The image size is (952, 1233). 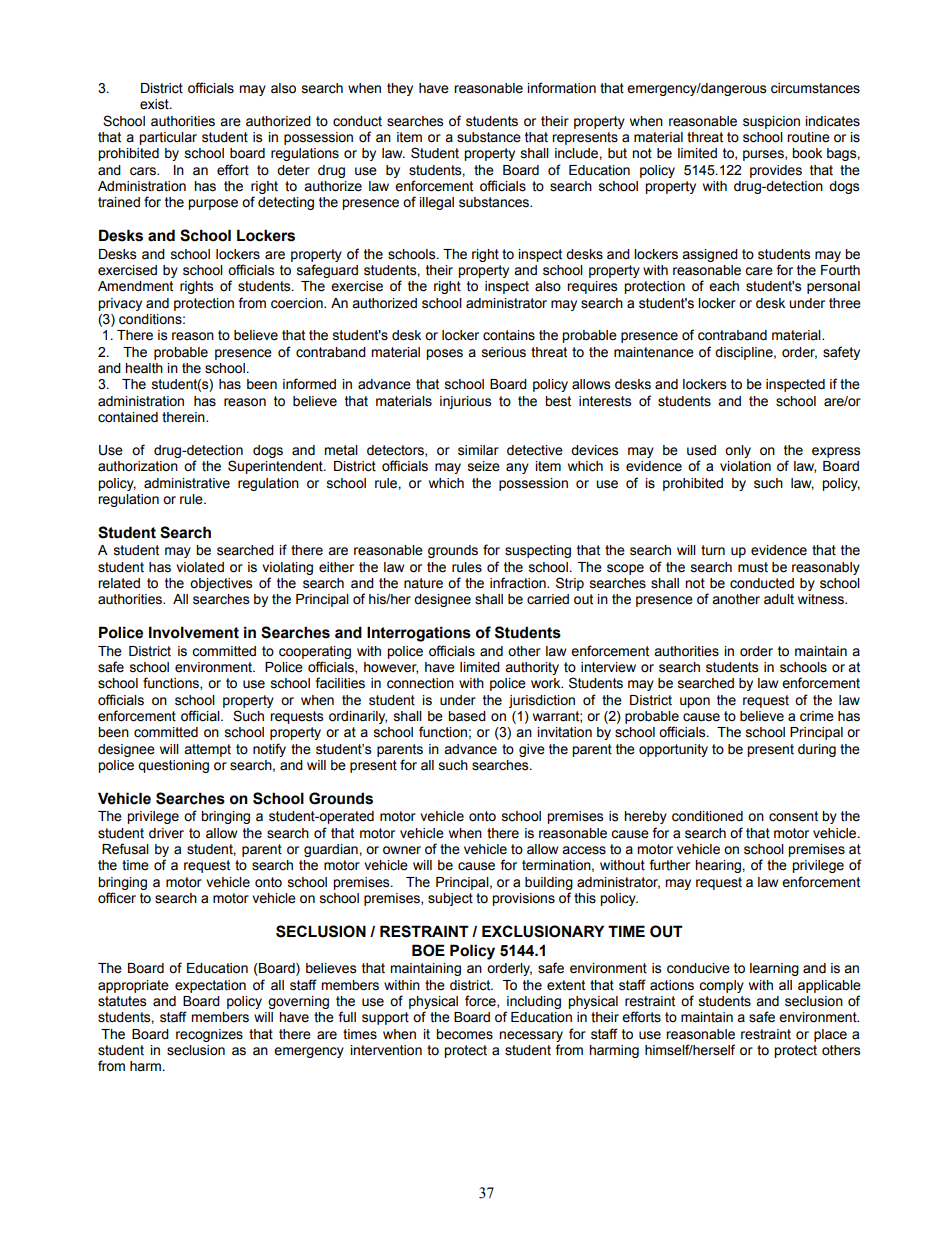 I want to click on consent, so click(x=793, y=816).
